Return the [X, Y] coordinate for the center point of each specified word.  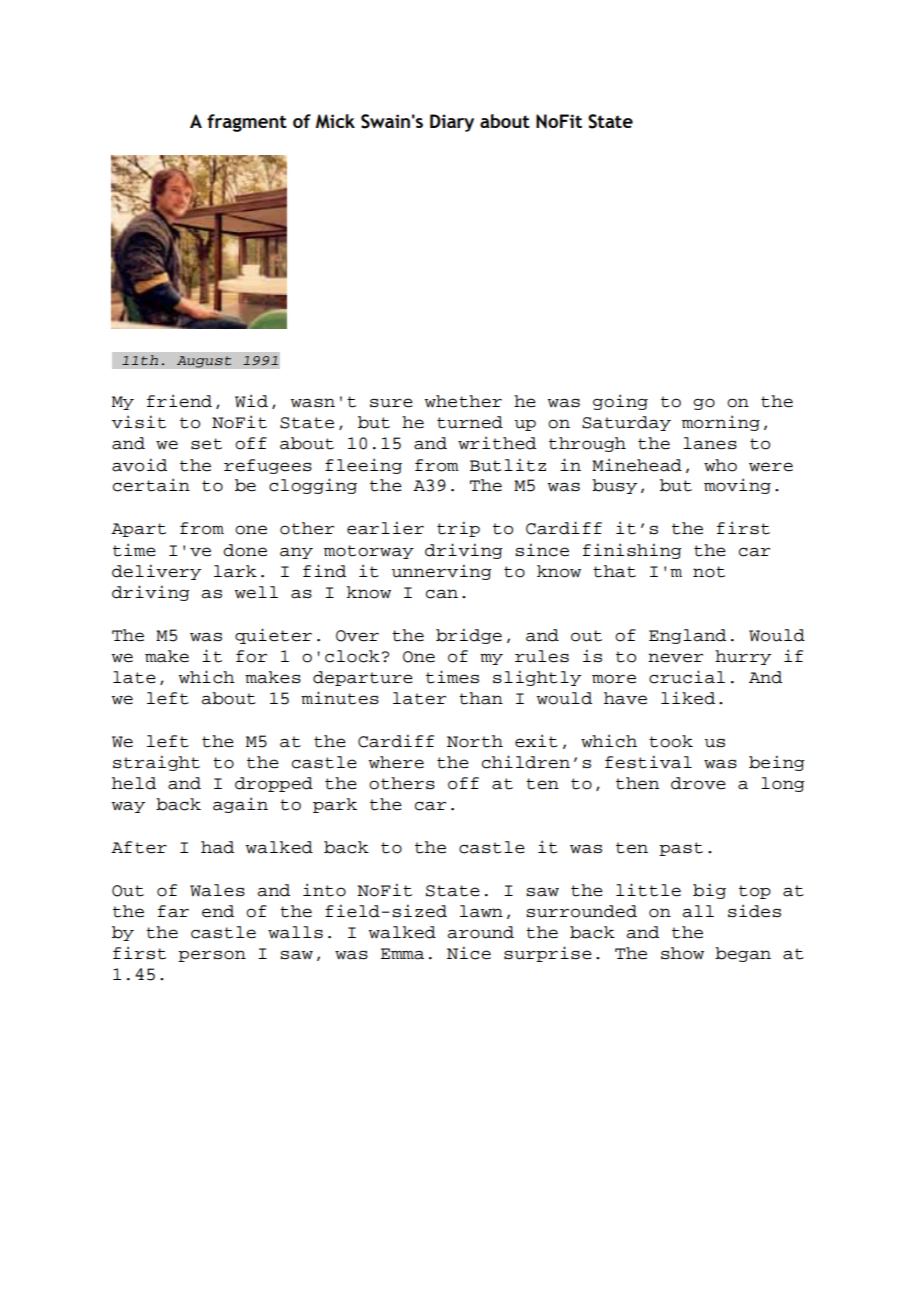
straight [156, 763]
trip [458, 529]
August [204, 362]
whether [463, 401]
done [245, 550]
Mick [335, 121]
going [620, 402]
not [709, 572]
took [671, 741]
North [475, 741]
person [212, 956]
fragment [247, 123]
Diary [452, 123]
